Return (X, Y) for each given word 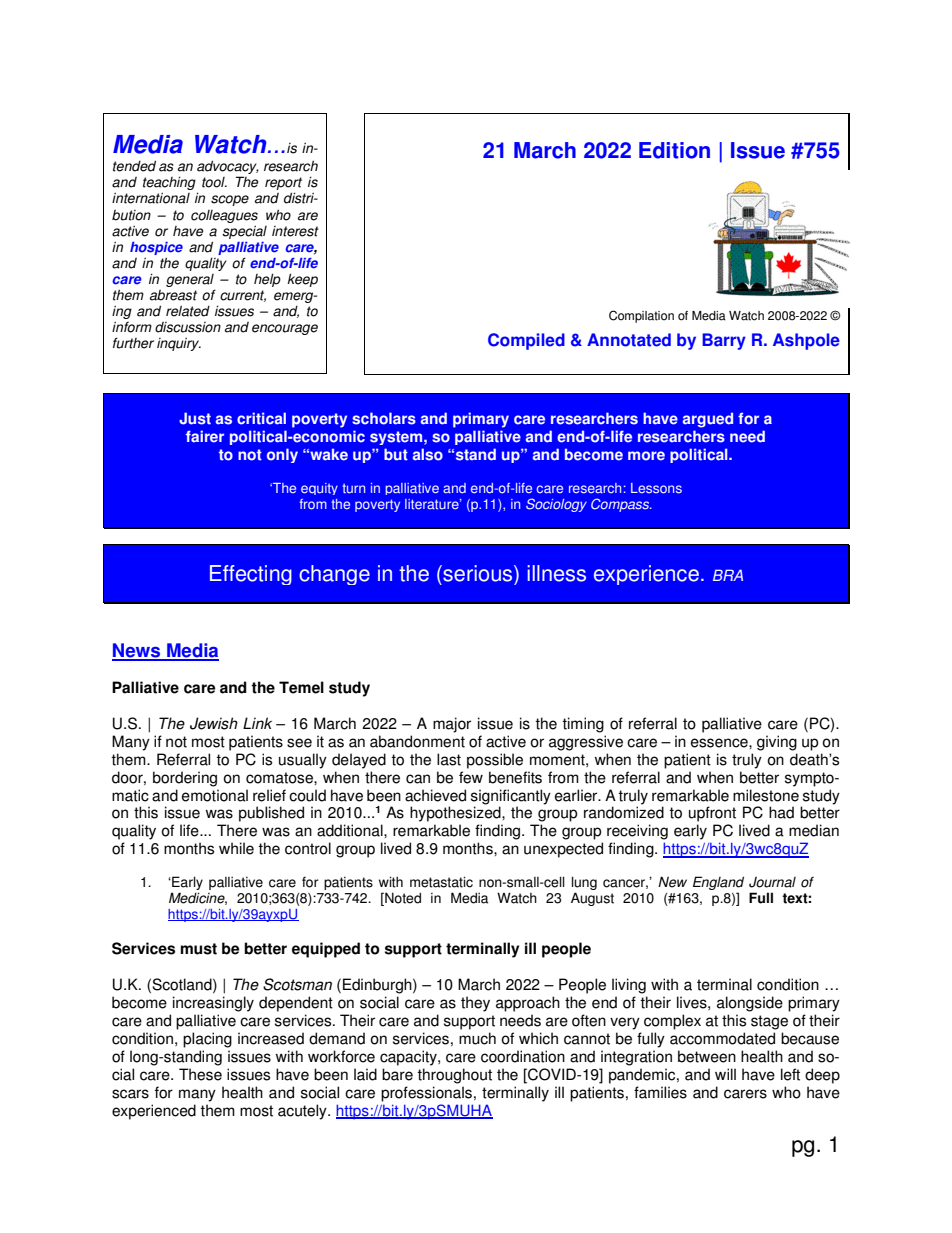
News (137, 651)
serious (478, 573)
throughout (454, 1076)
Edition (674, 150)
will (725, 1074)
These (200, 1074)
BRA (728, 575)
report (283, 185)
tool (214, 182)
